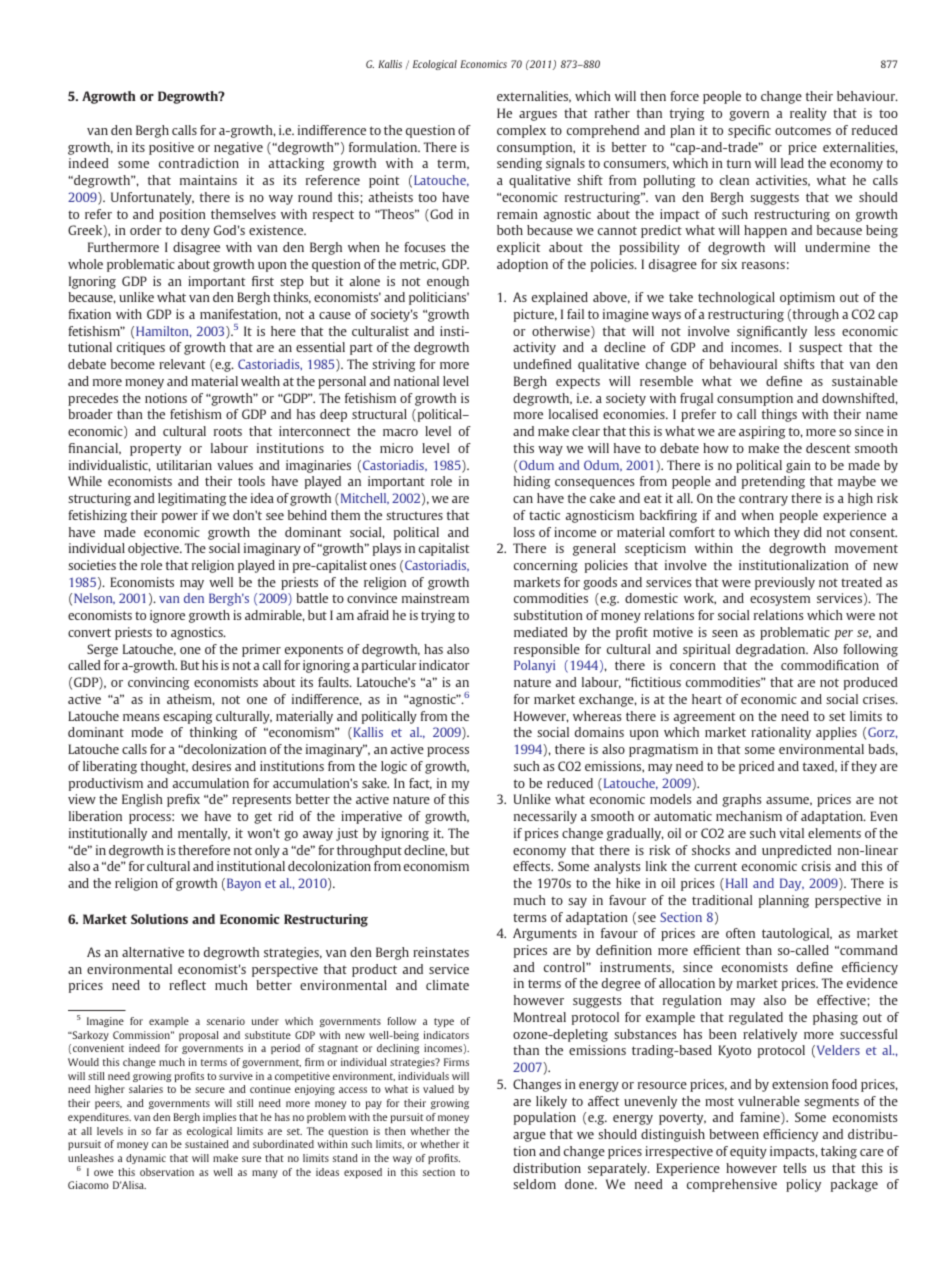 The width and height of the document is (952, 1270). Describe the element at coordinates (207, 1144) in the document. I see `sustained` at that location.
